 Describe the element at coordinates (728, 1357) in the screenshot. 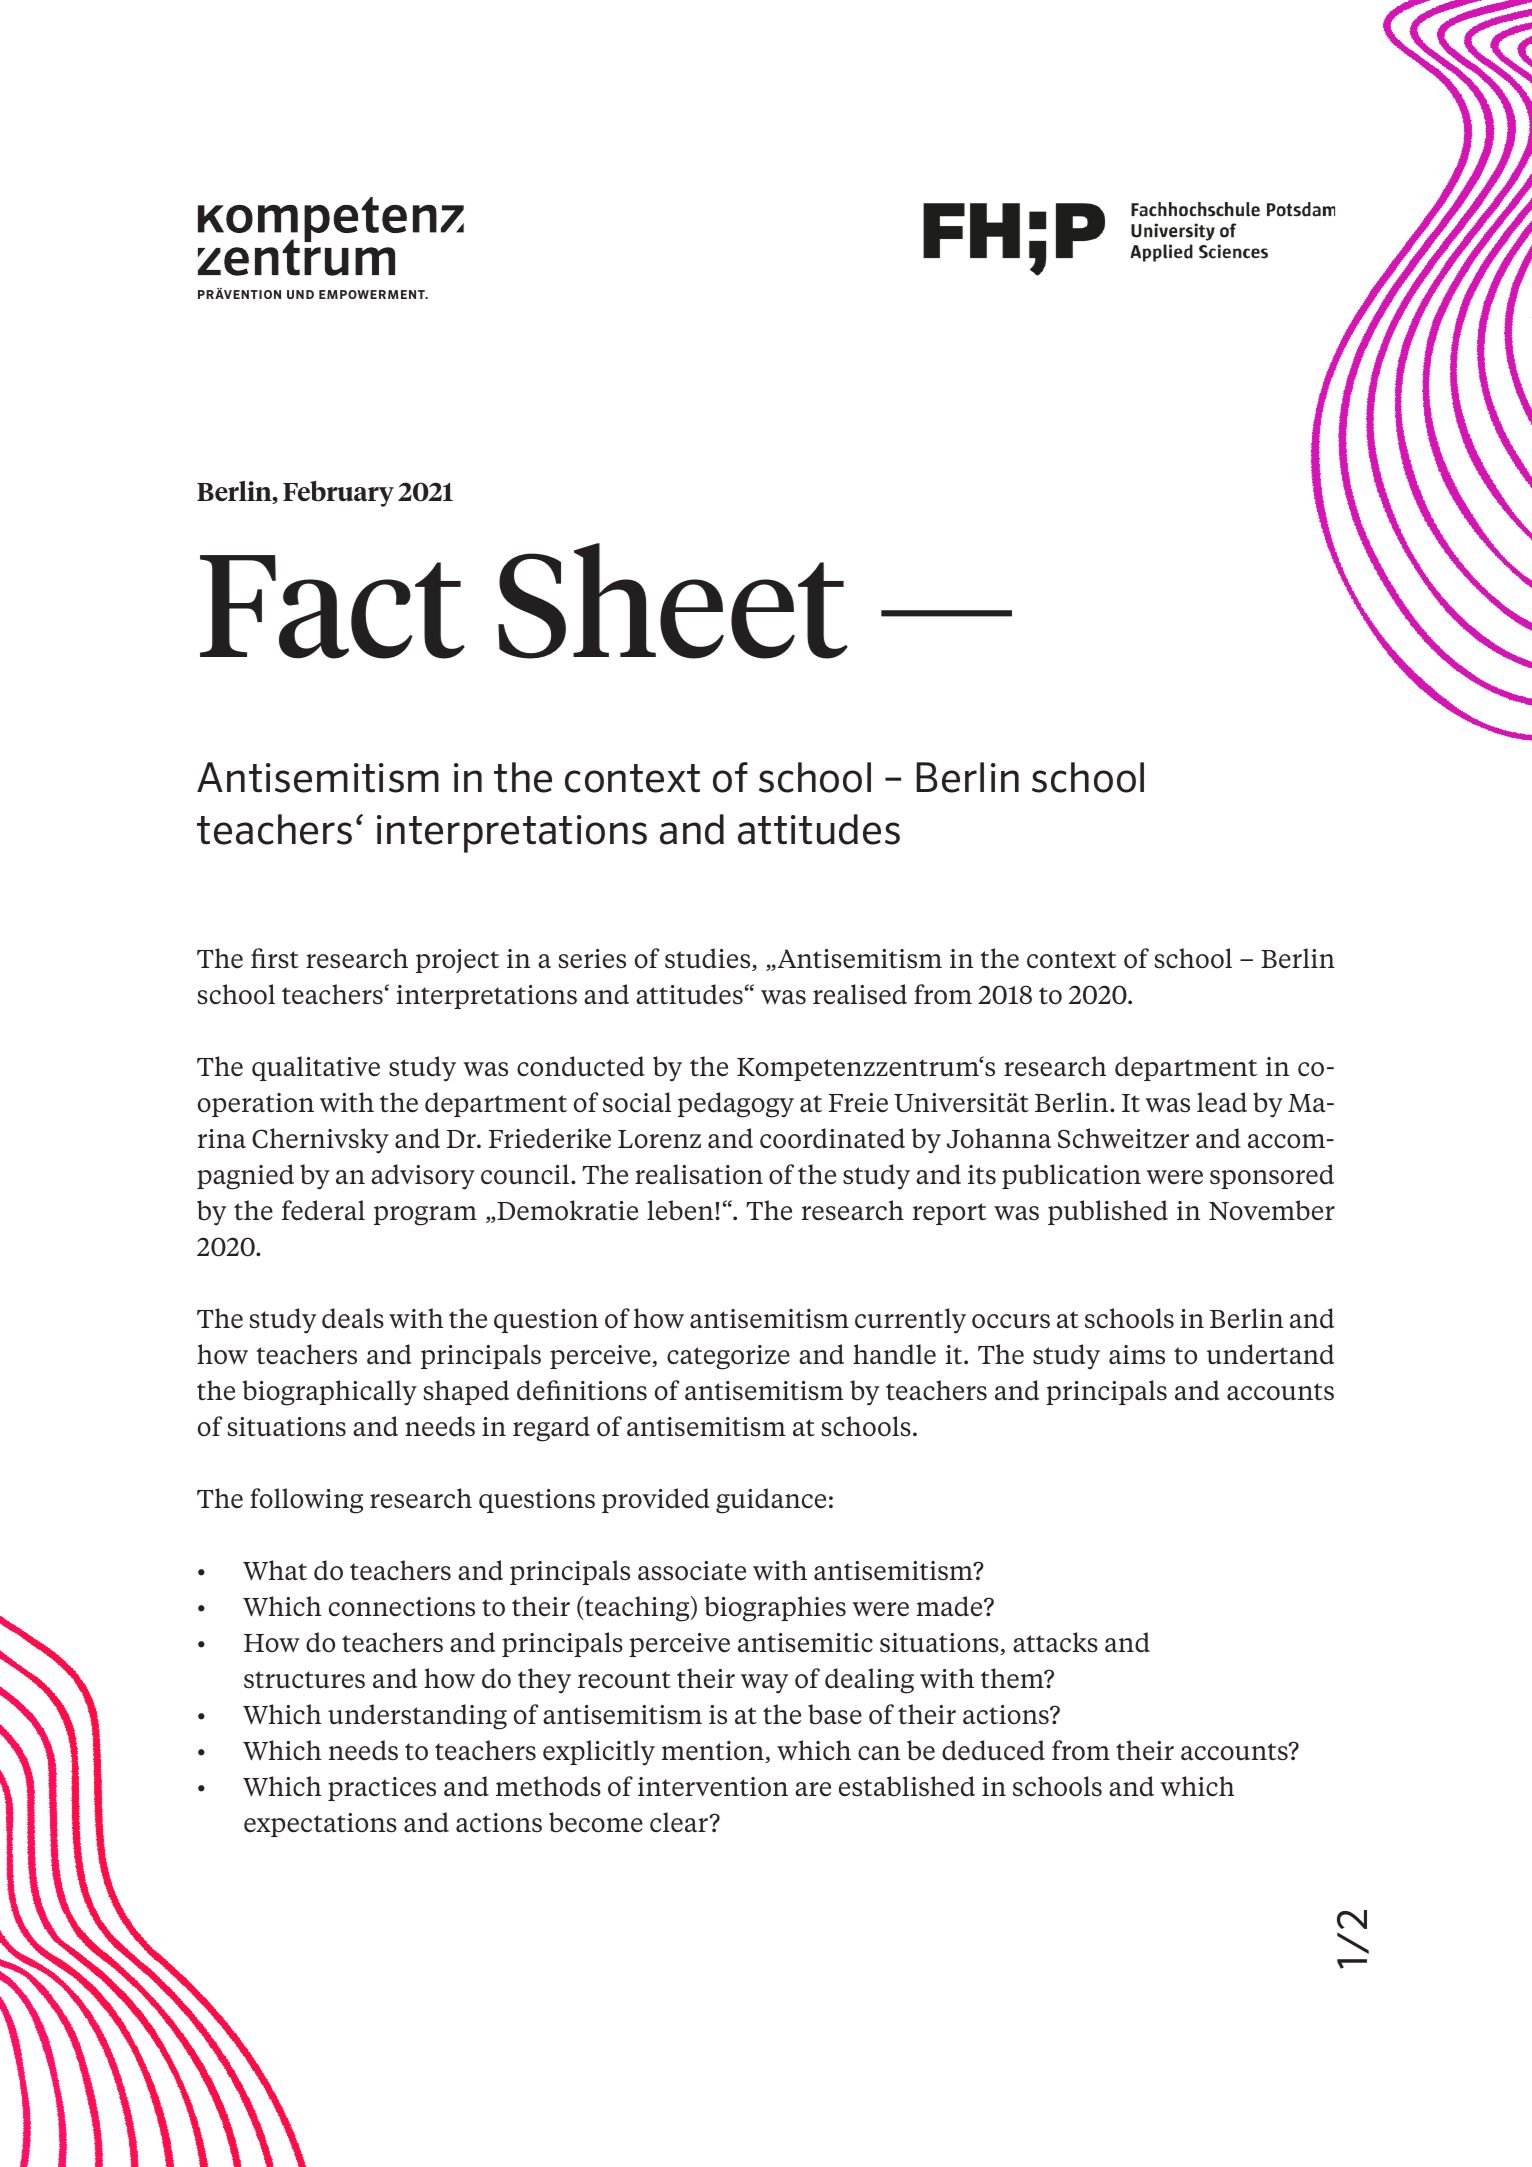

I see `categorize` at that location.
